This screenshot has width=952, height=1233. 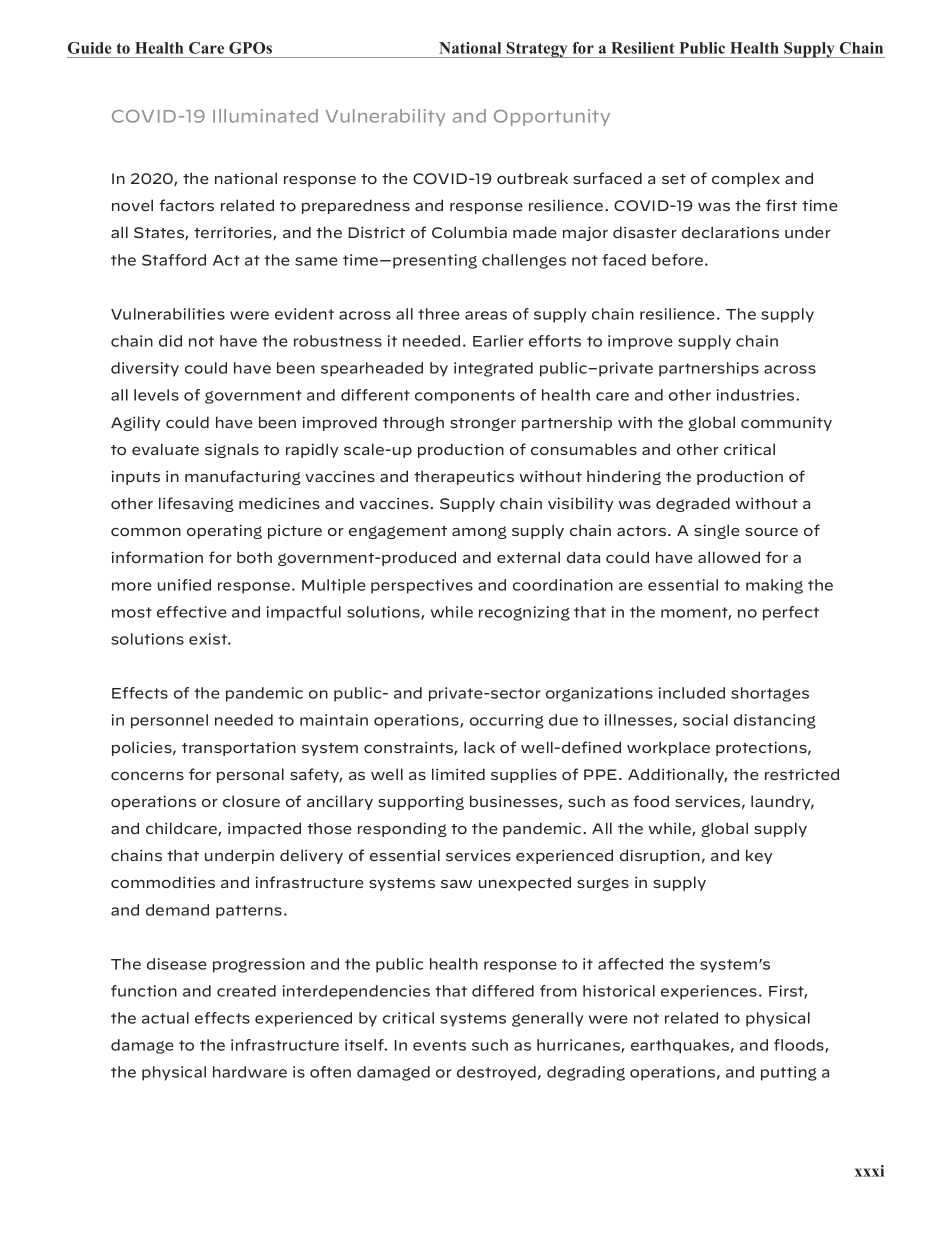 What do you see at coordinates (537, 50) in the screenshot?
I see `Strategy` at bounding box center [537, 50].
